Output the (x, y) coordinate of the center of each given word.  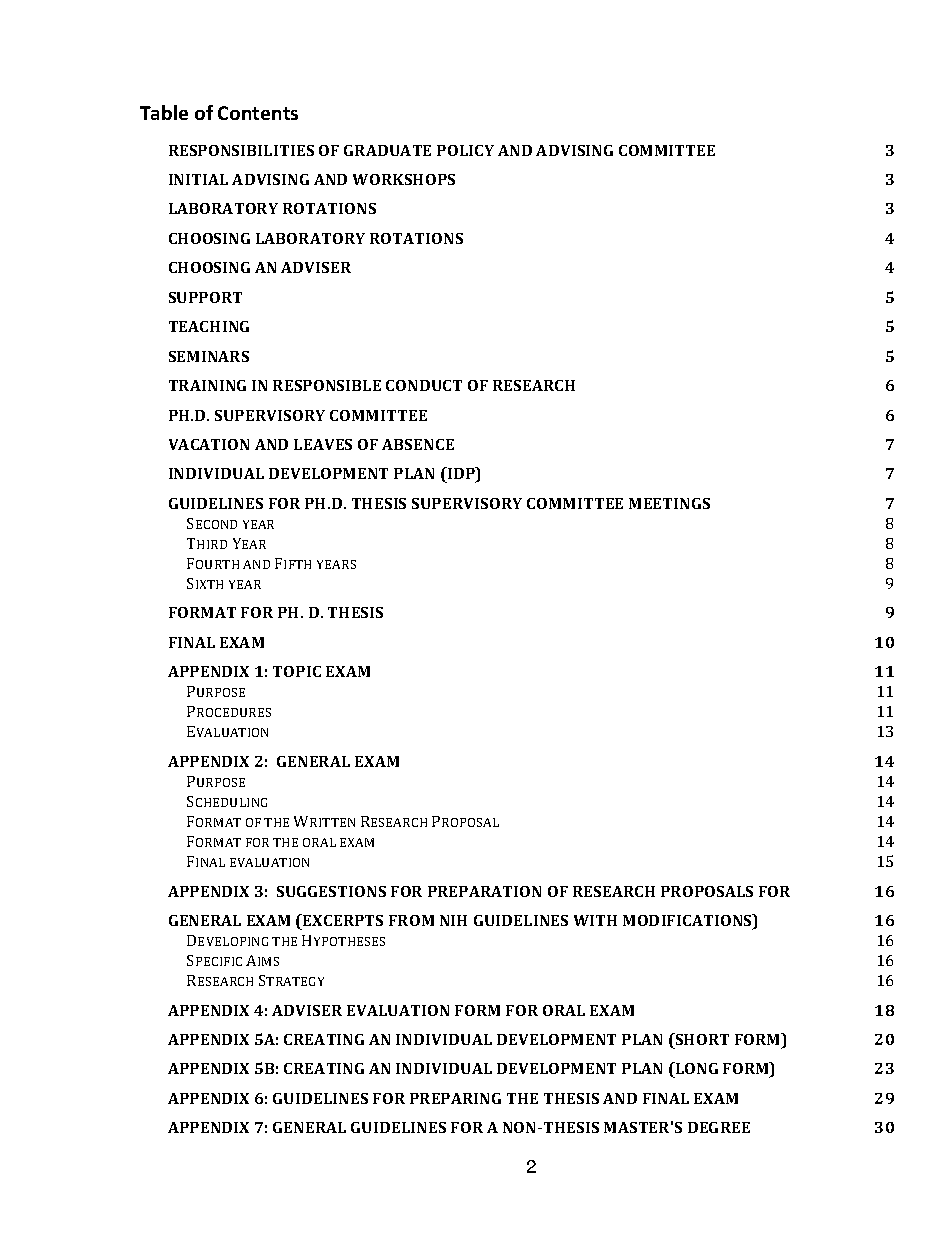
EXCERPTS (342, 920)
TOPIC (297, 671)
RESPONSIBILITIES (241, 150)
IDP (461, 474)
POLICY (465, 150)
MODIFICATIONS (688, 921)
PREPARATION (484, 891)
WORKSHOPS (404, 179)
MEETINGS (669, 503)
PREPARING (455, 1098)
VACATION (209, 444)
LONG (695, 1070)
